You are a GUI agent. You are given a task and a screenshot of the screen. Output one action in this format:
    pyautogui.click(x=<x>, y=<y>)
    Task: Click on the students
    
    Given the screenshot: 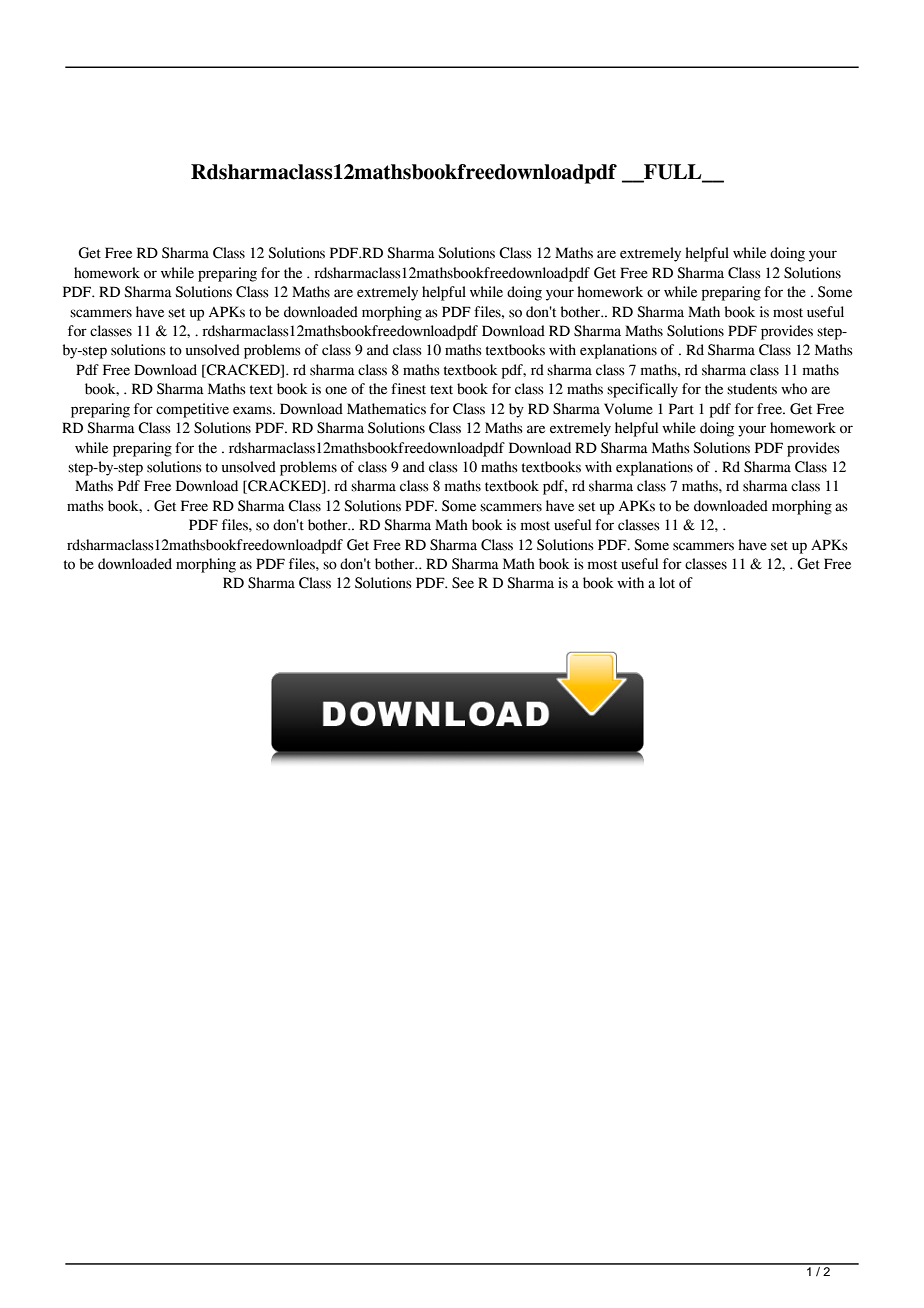 What is the action you would take?
    pyautogui.click(x=752, y=389)
